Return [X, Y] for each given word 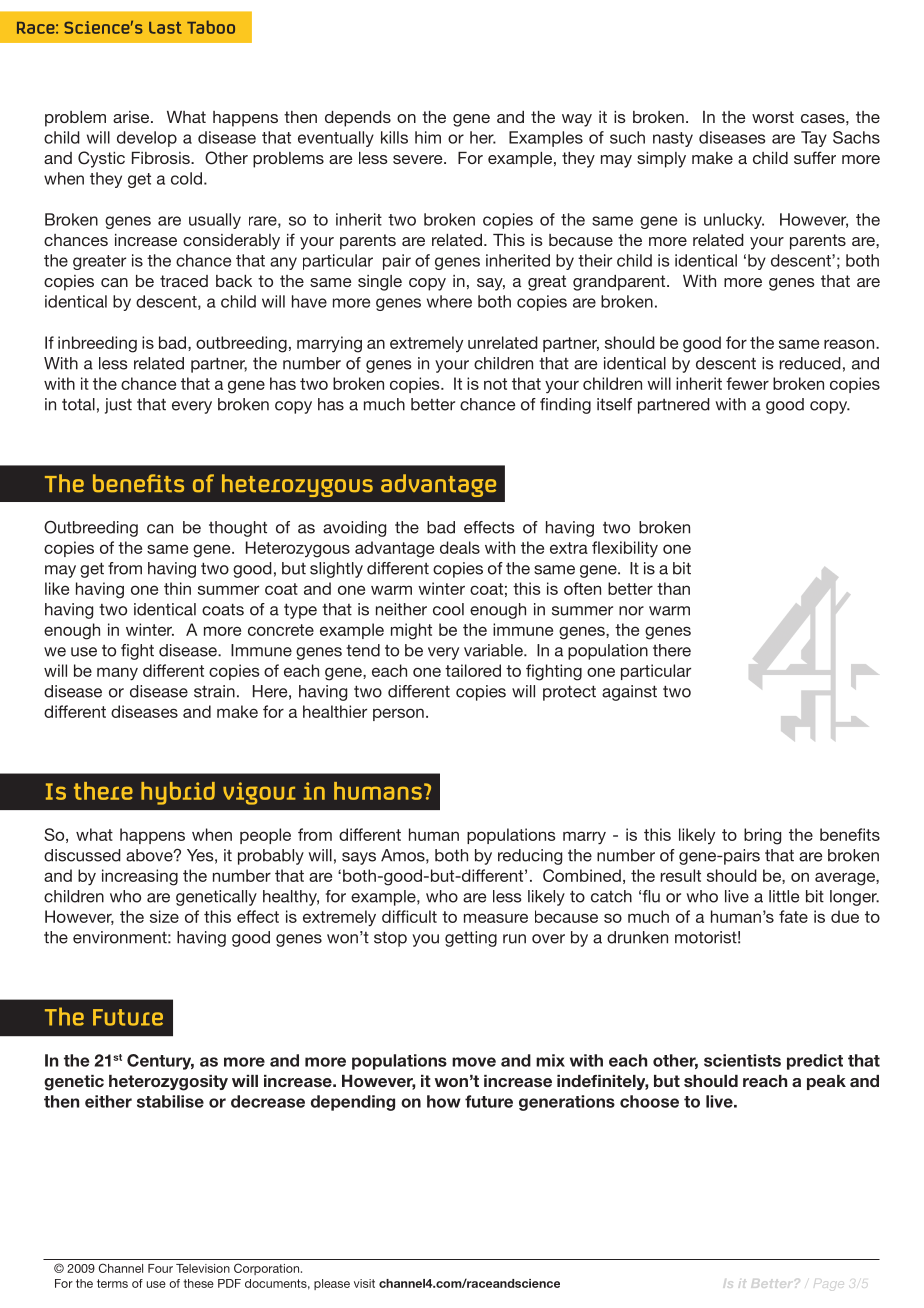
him [428, 137]
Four [160, 1268]
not [495, 384]
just [118, 406]
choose [649, 1101]
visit [364, 1283]
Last [165, 28]
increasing [140, 877]
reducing [530, 857]
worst [773, 117]
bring [762, 836]
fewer [747, 383]
